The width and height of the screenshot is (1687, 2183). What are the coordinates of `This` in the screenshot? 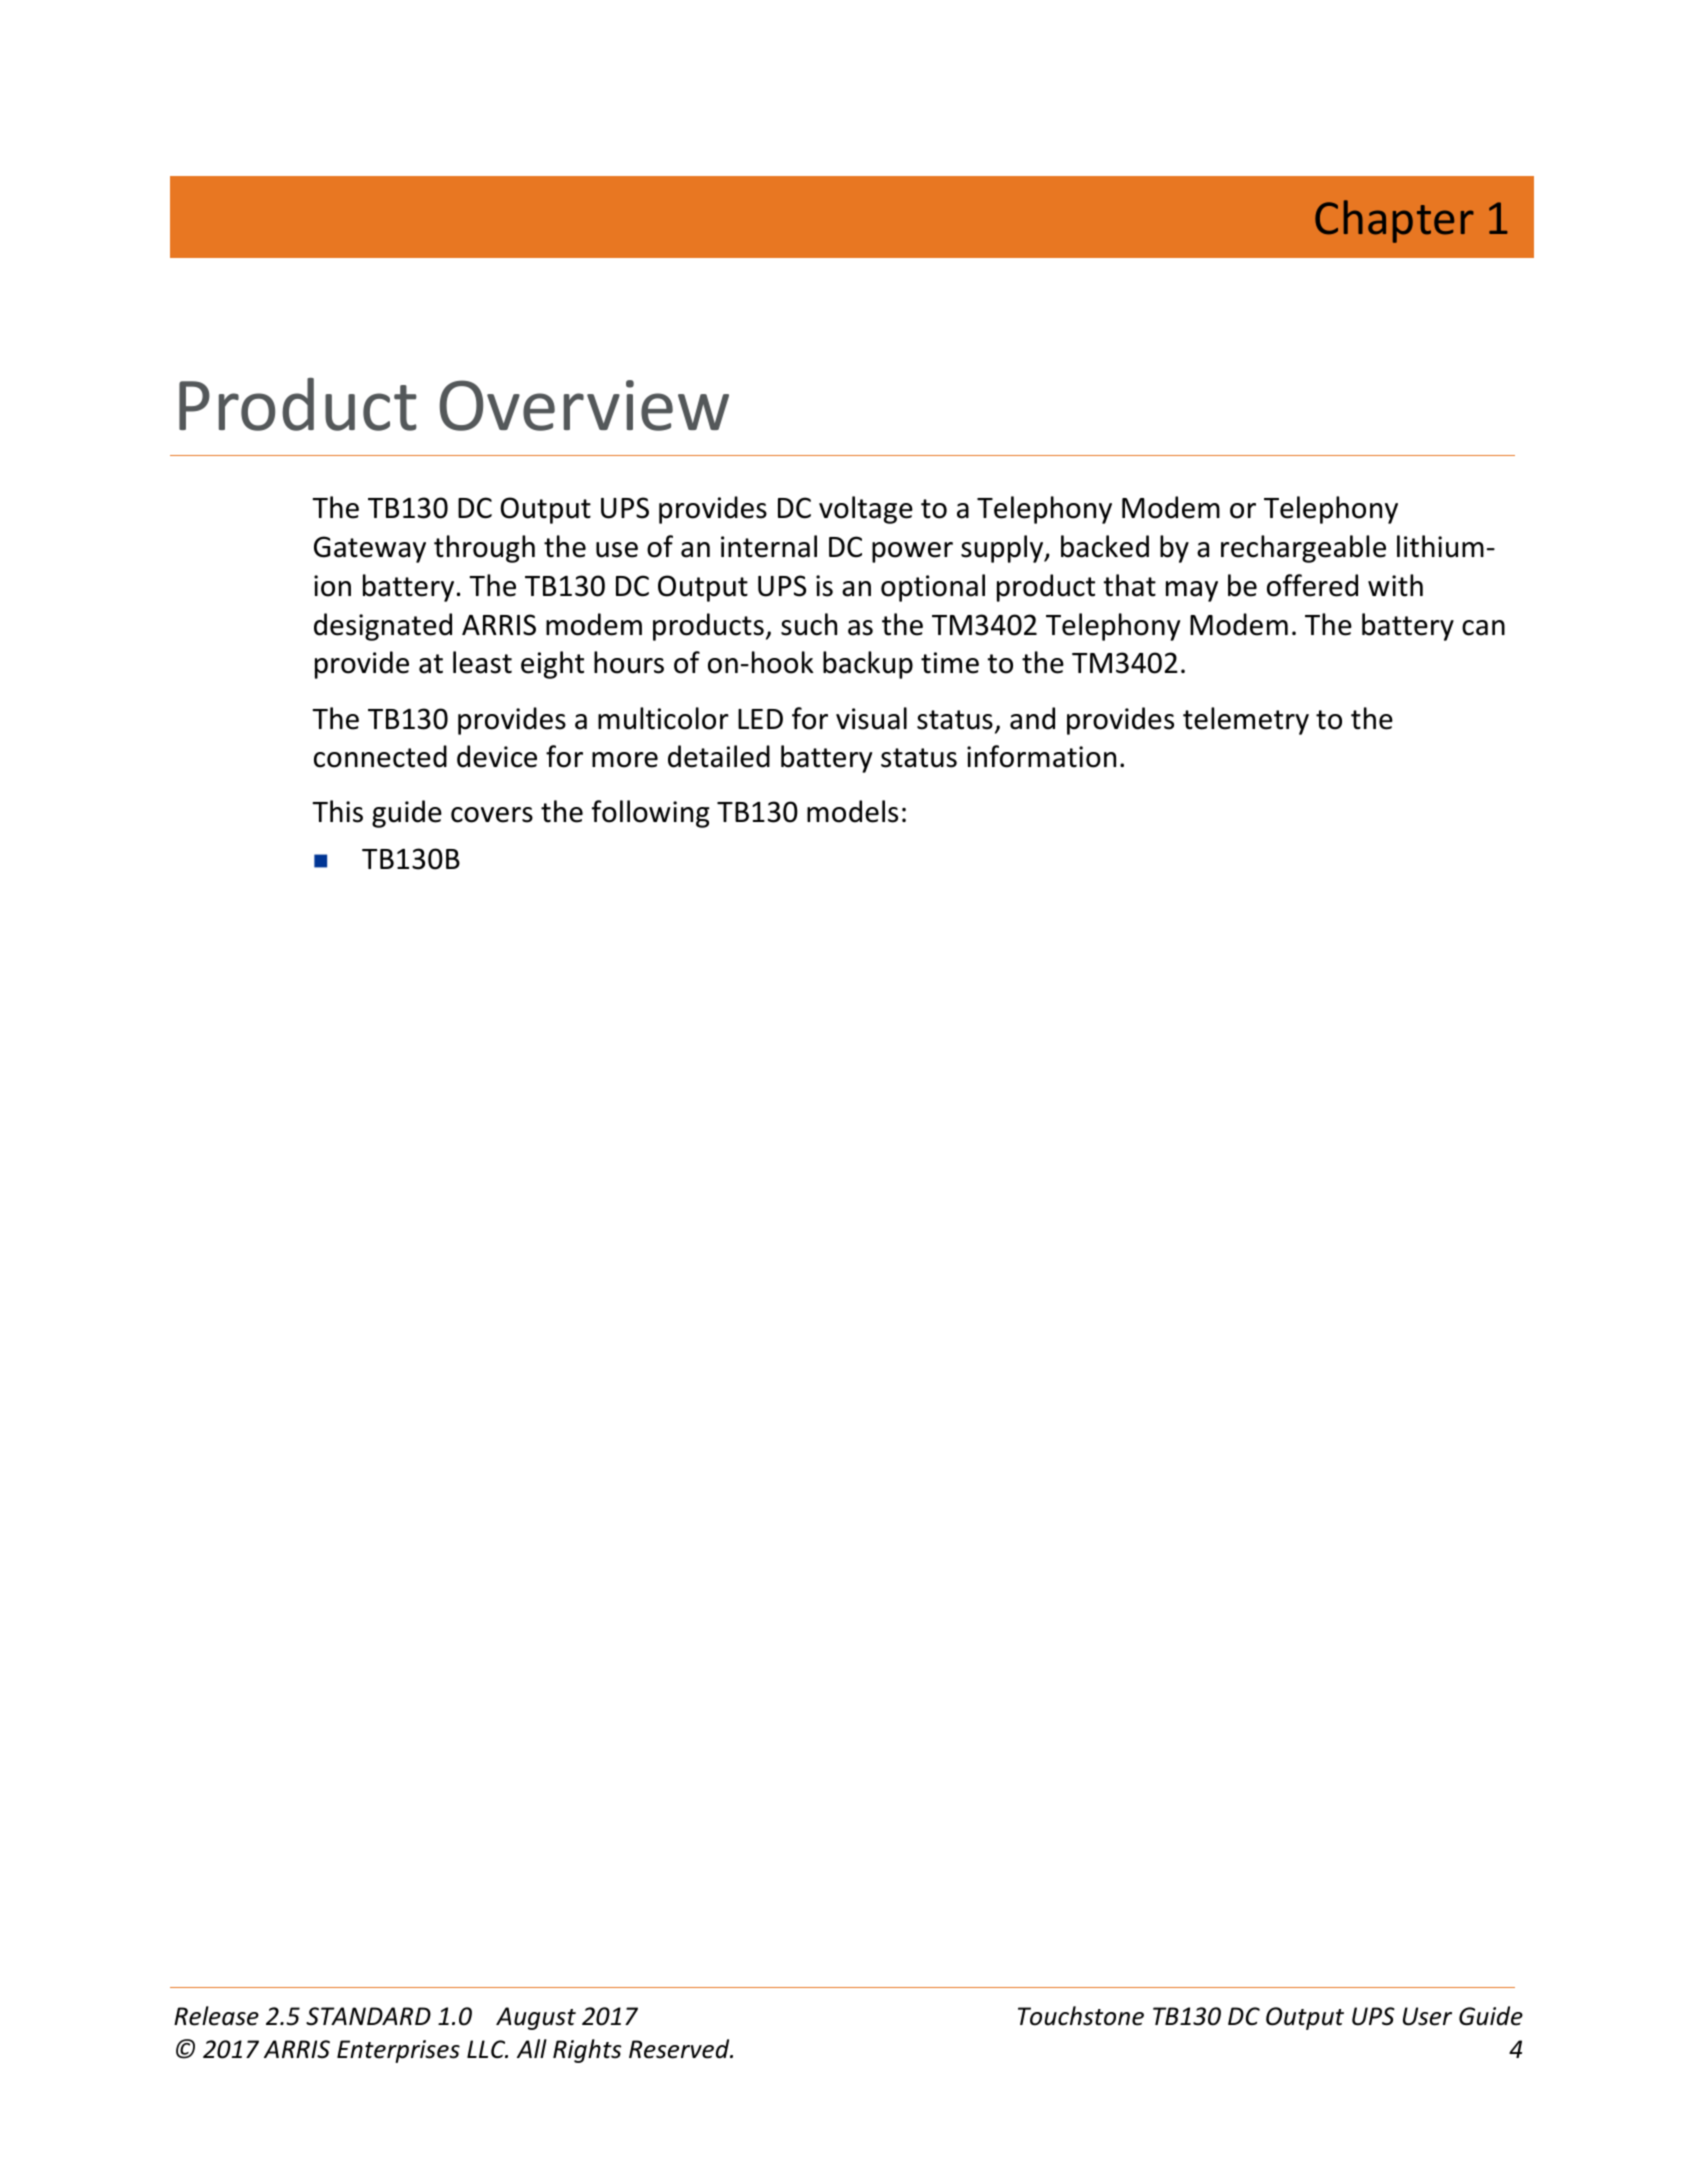 It's located at (337, 811).
